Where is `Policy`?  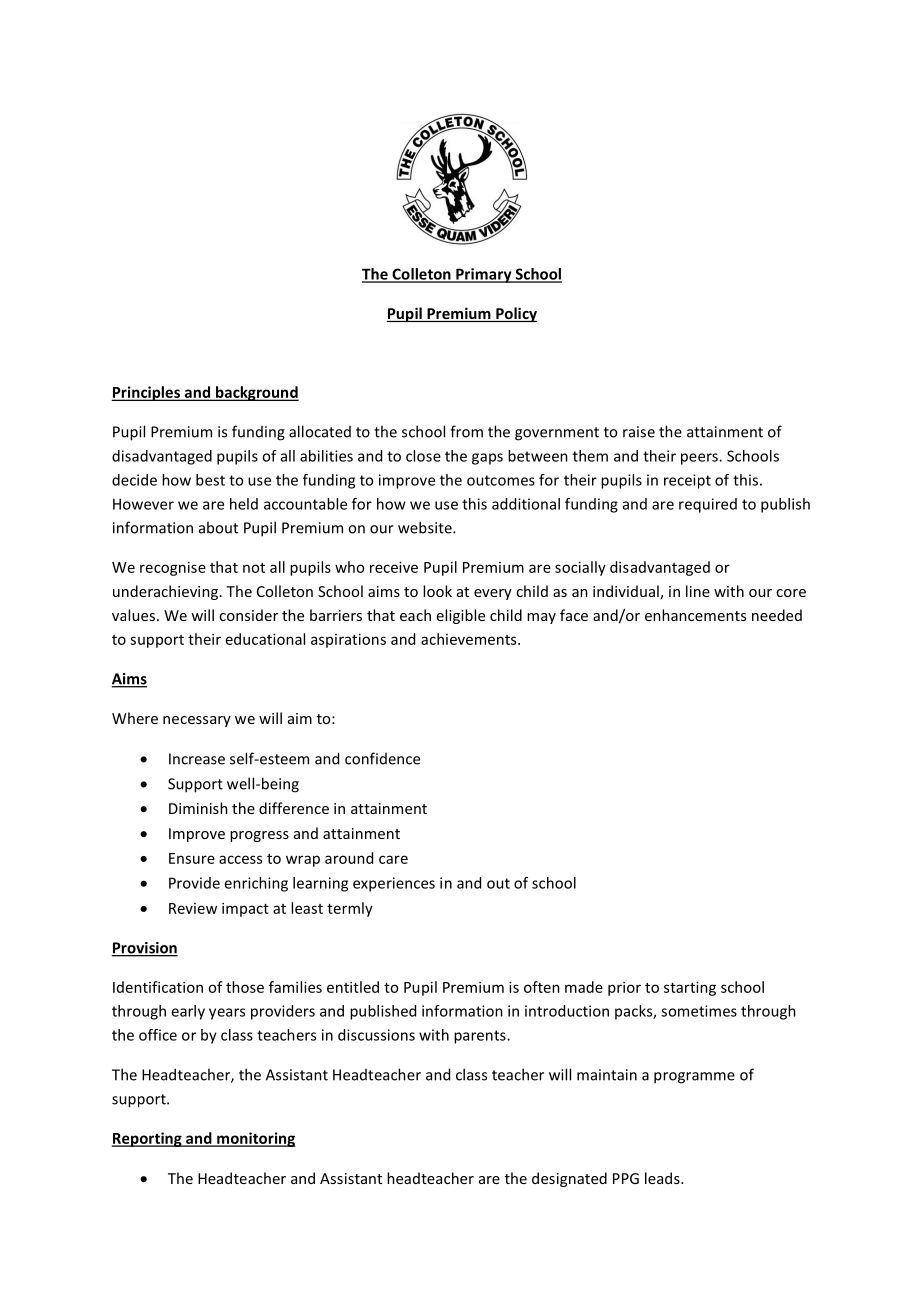 Policy is located at coordinates (515, 314).
